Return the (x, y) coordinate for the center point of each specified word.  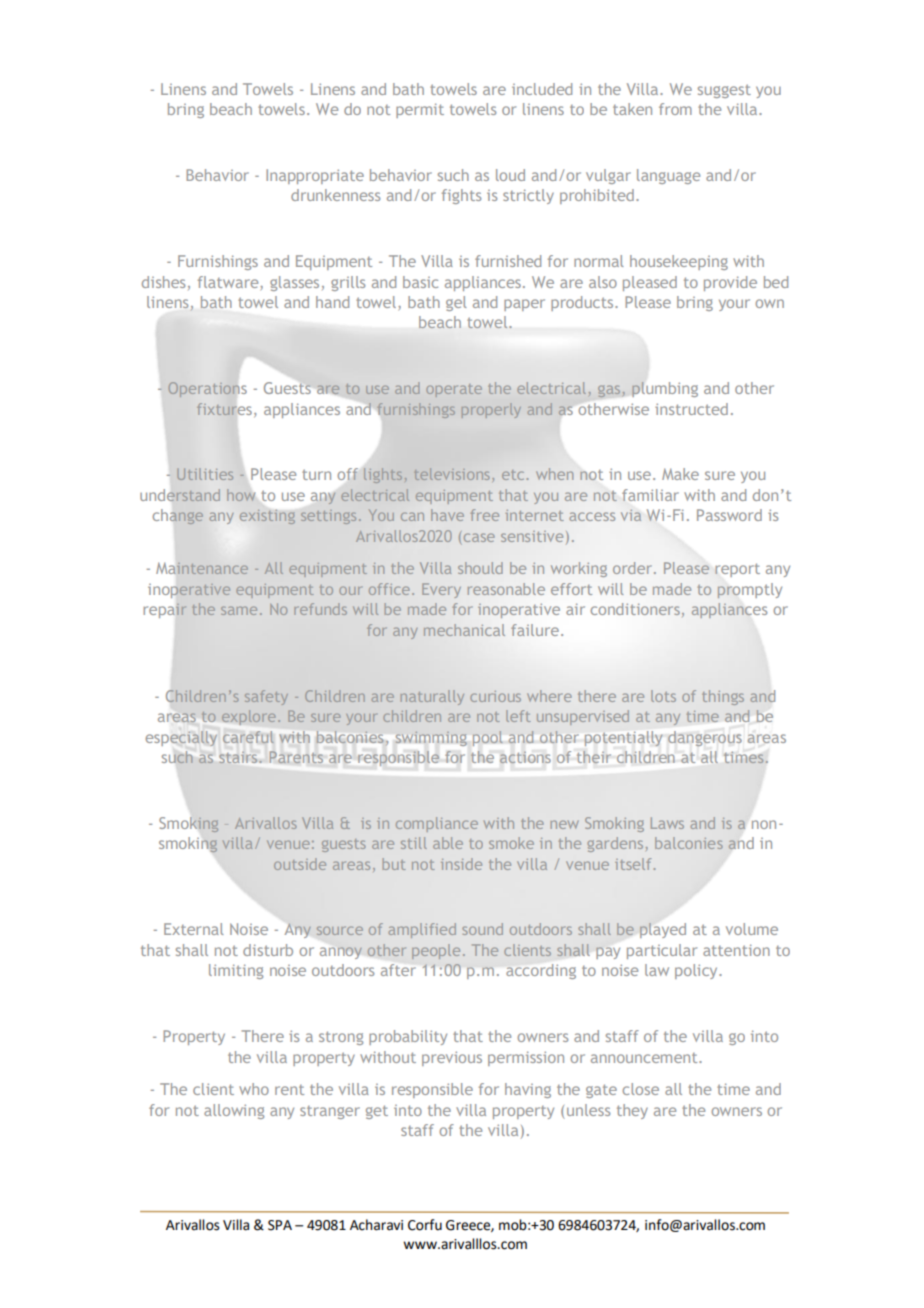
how (241, 495)
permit (420, 110)
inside (461, 864)
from (675, 109)
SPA (280, 1225)
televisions (452, 474)
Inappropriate (315, 176)
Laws (667, 823)
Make (680, 474)
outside (300, 864)
